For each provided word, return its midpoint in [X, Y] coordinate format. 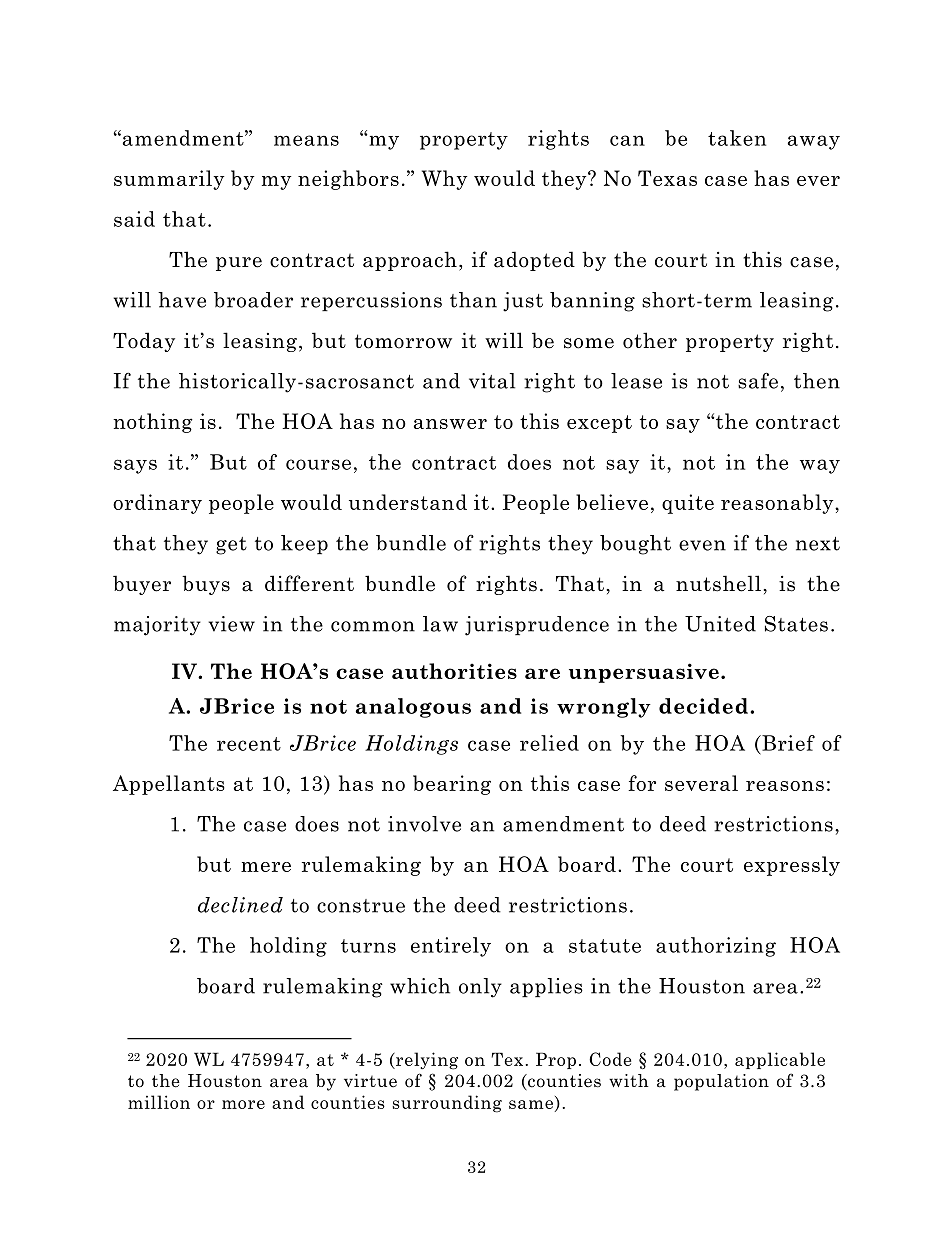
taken [737, 138]
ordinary [157, 504]
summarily [169, 180]
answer [450, 424]
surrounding [447, 1104]
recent [249, 744]
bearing [452, 785]
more [243, 1104]
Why [444, 180]
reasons [785, 786]
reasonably [778, 504]
